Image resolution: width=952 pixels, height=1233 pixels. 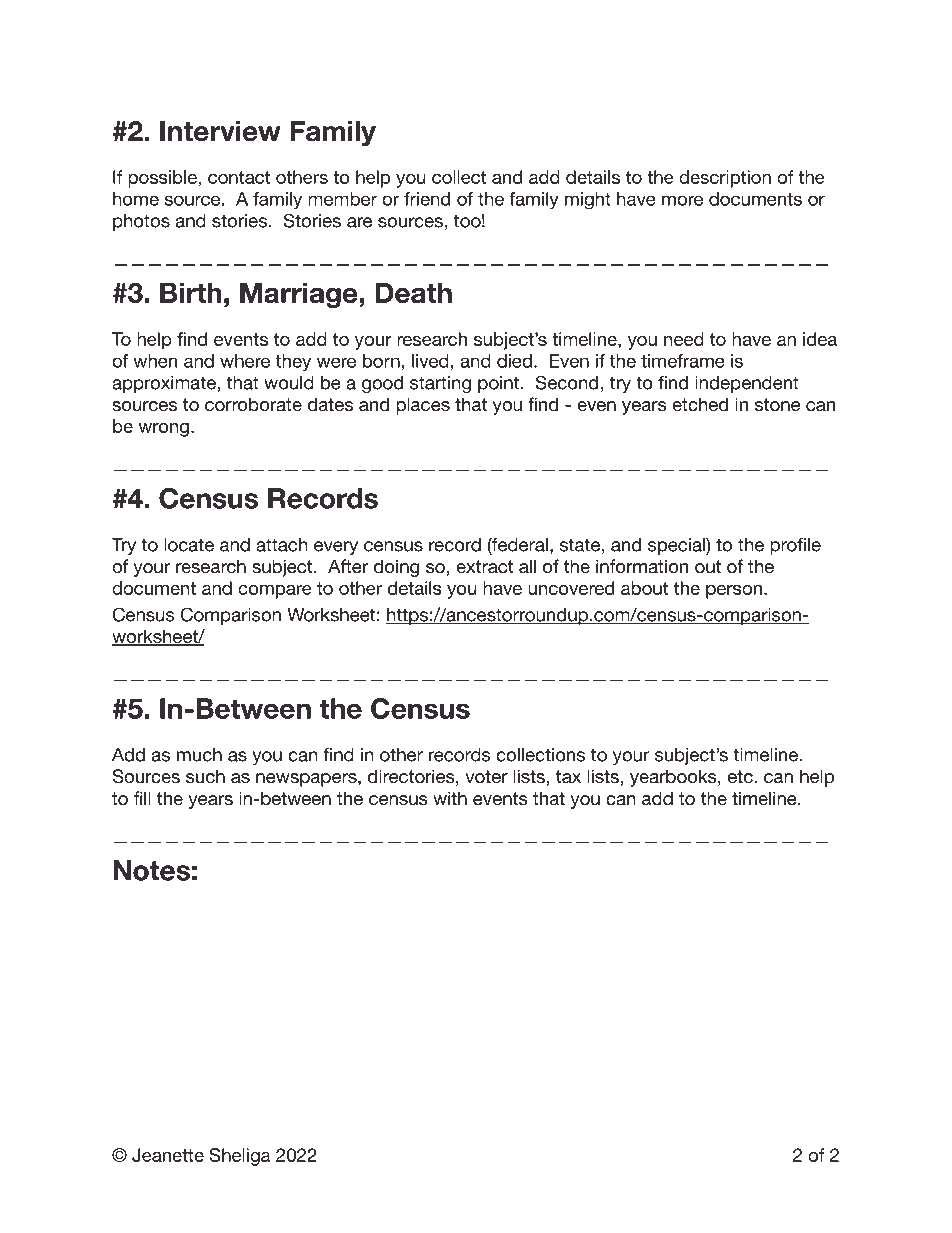 What do you see at coordinates (239, 177) in the document?
I see `contact` at bounding box center [239, 177].
